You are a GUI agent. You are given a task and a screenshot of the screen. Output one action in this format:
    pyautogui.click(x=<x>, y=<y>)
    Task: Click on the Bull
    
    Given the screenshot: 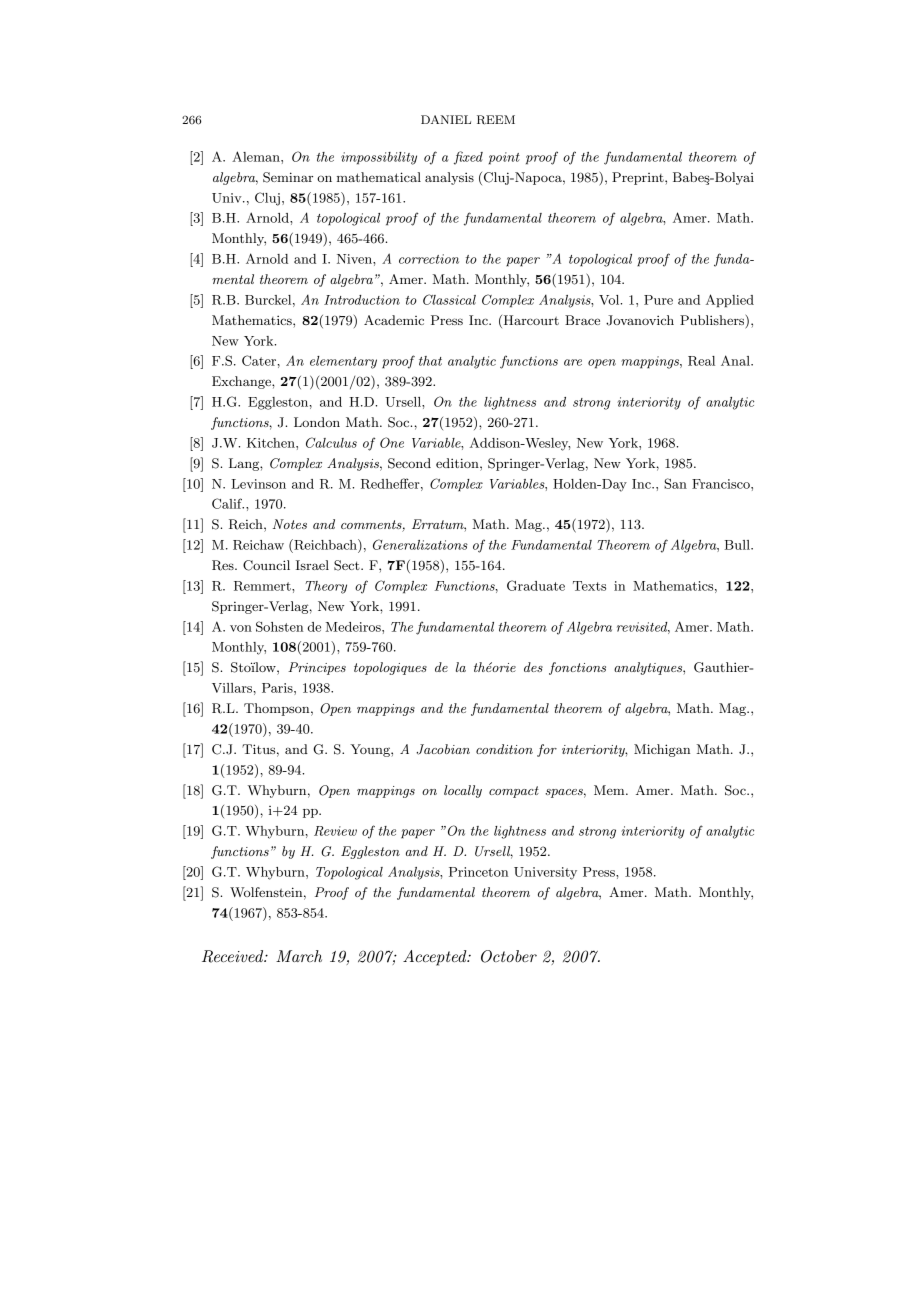 What is the action you would take?
    pyautogui.click(x=738, y=545)
